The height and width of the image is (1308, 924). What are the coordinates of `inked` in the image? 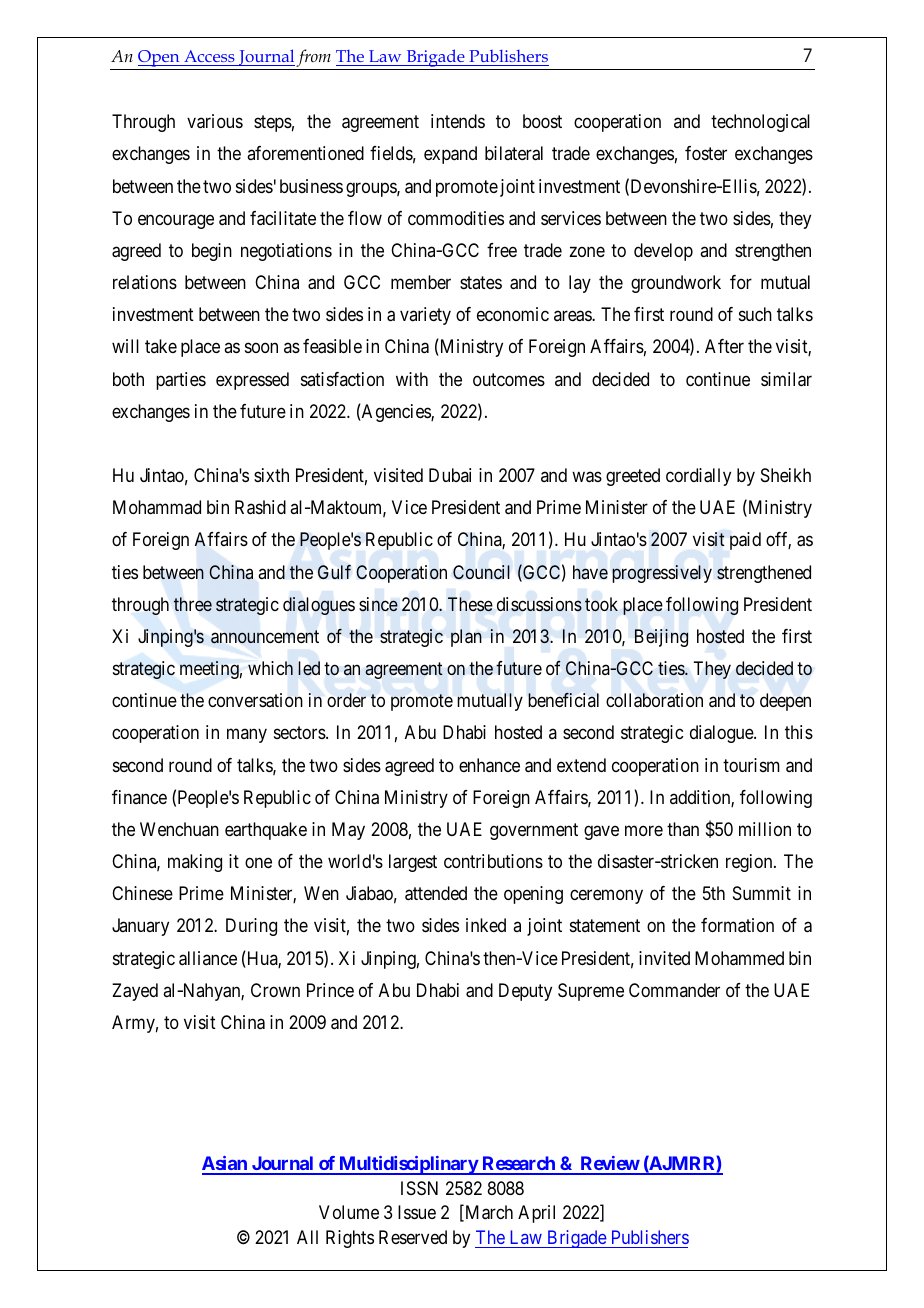 It's located at (486, 925).
